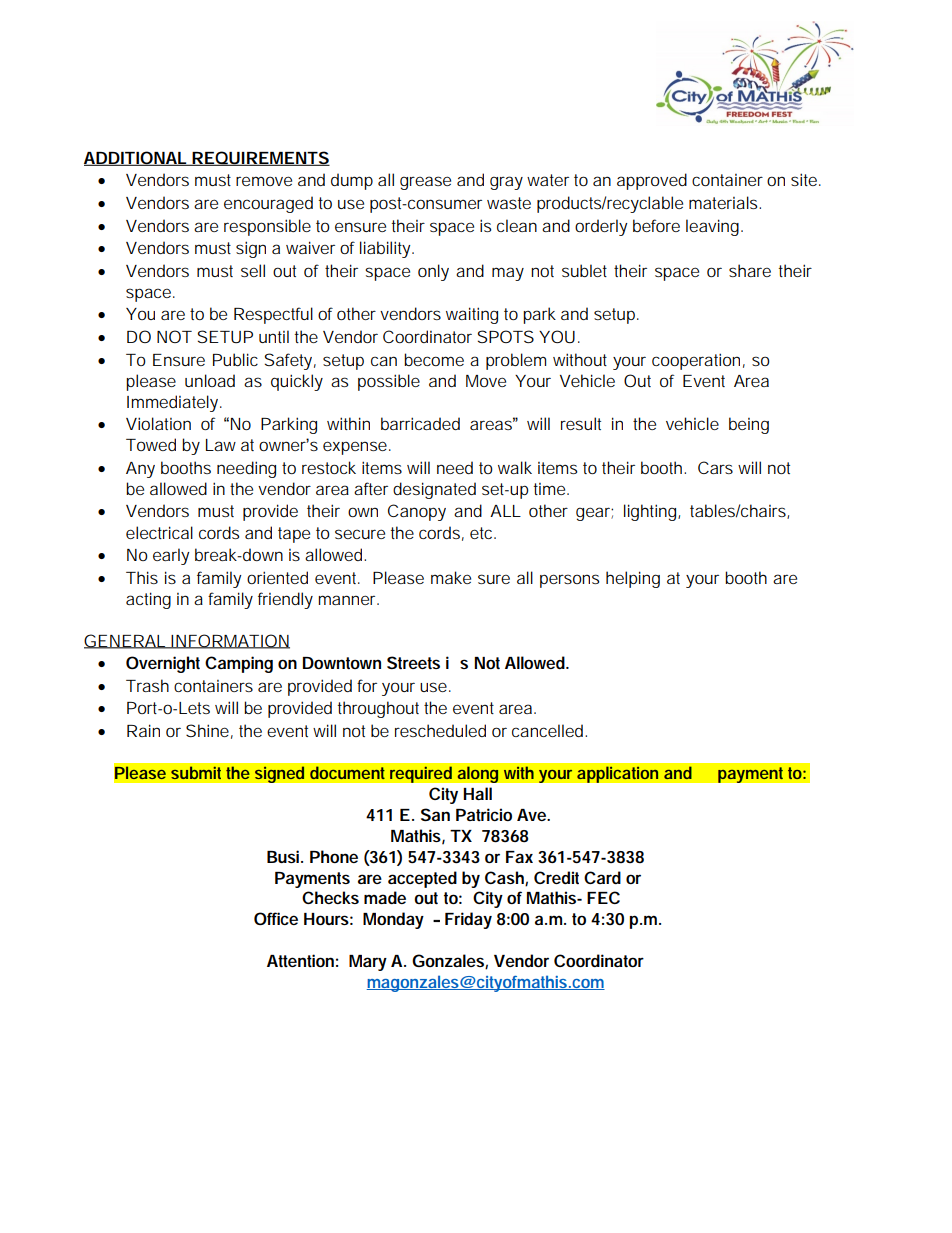 Image resolution: width=952 pixels, height=1233 pixels. I want to click on make, so click(451, 577).
